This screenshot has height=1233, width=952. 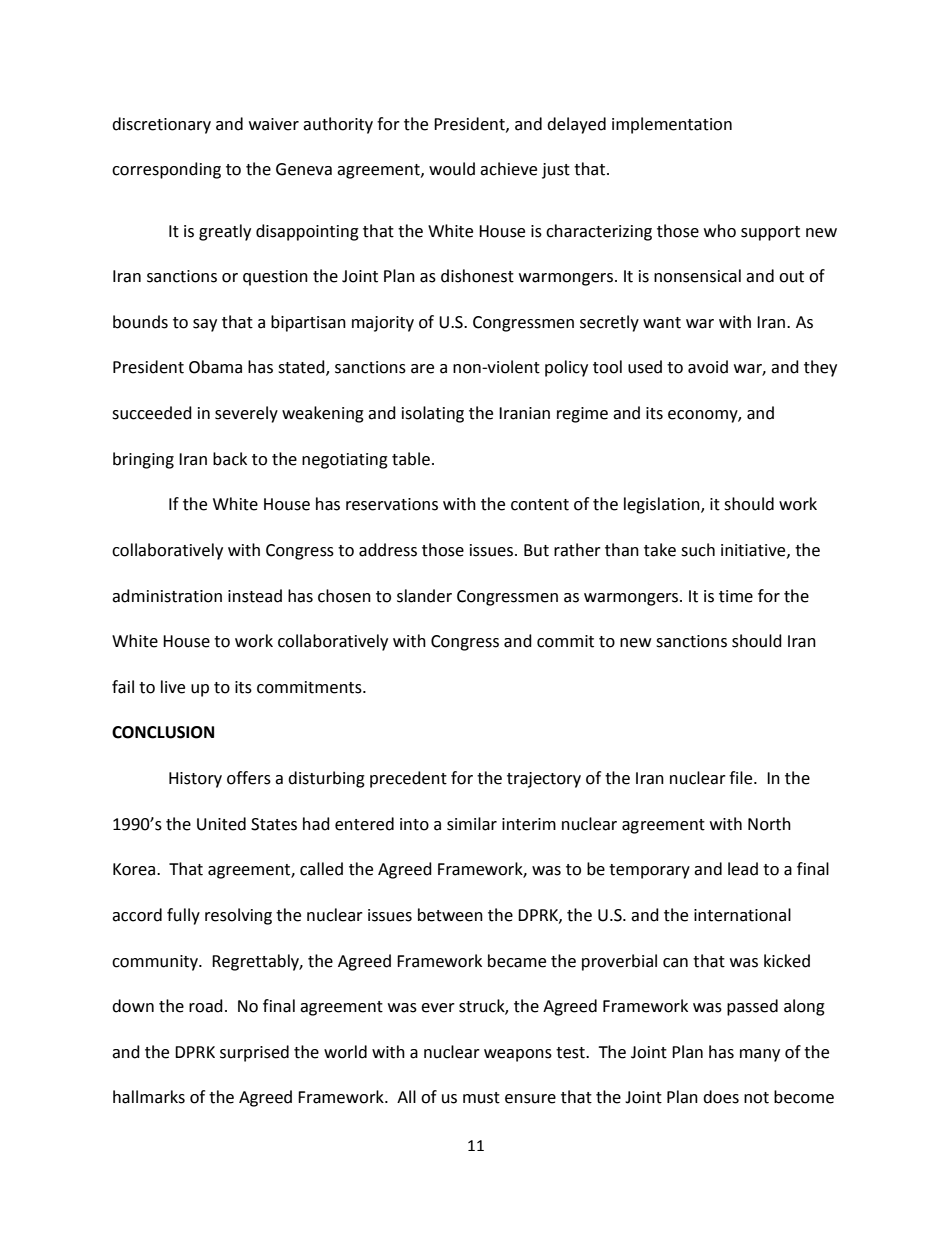 What do you see at coordinates (452, 169) in the screenshot?
I see `would` at bounding box center [452, 169].
